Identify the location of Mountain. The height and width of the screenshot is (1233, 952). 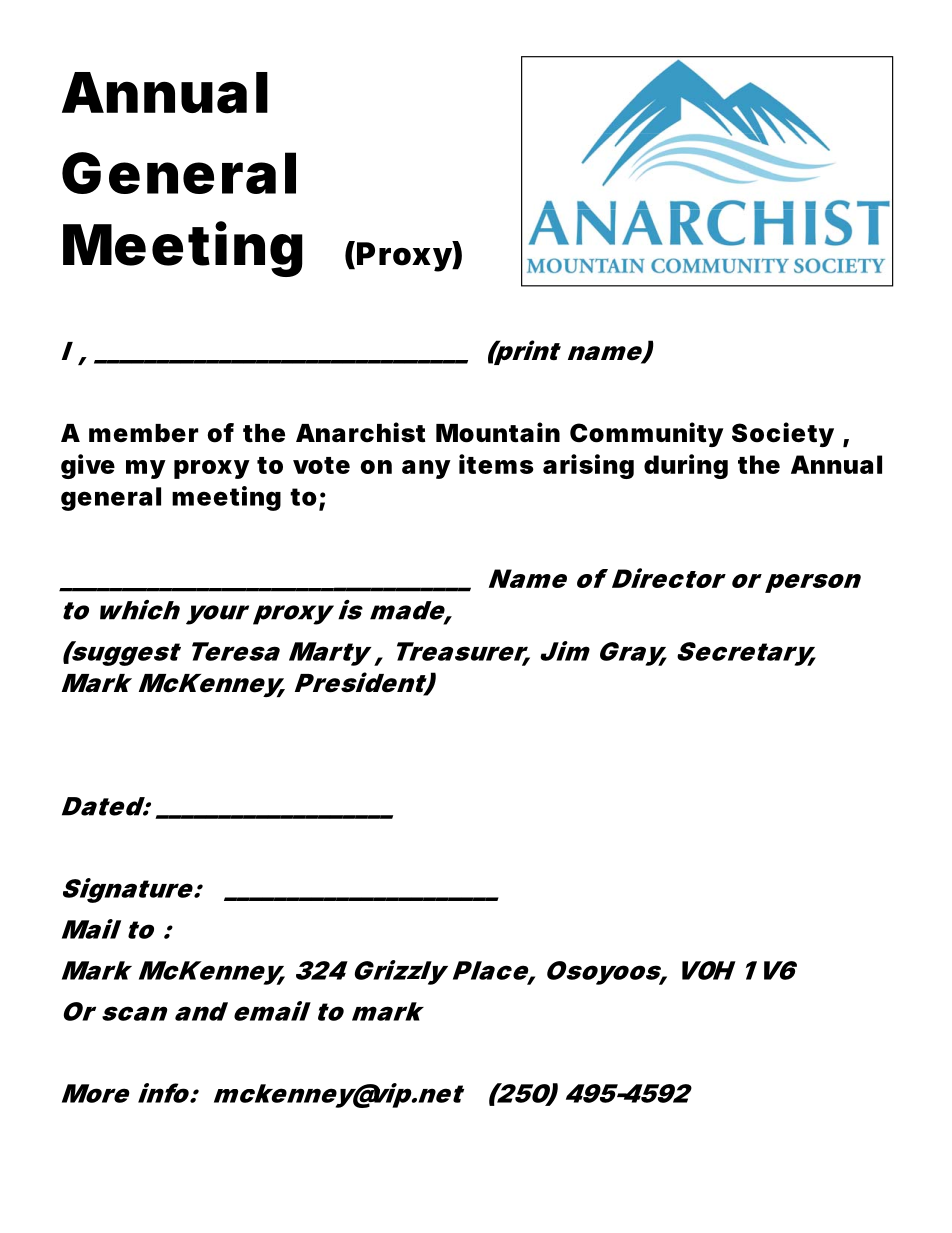
(498, 432).
